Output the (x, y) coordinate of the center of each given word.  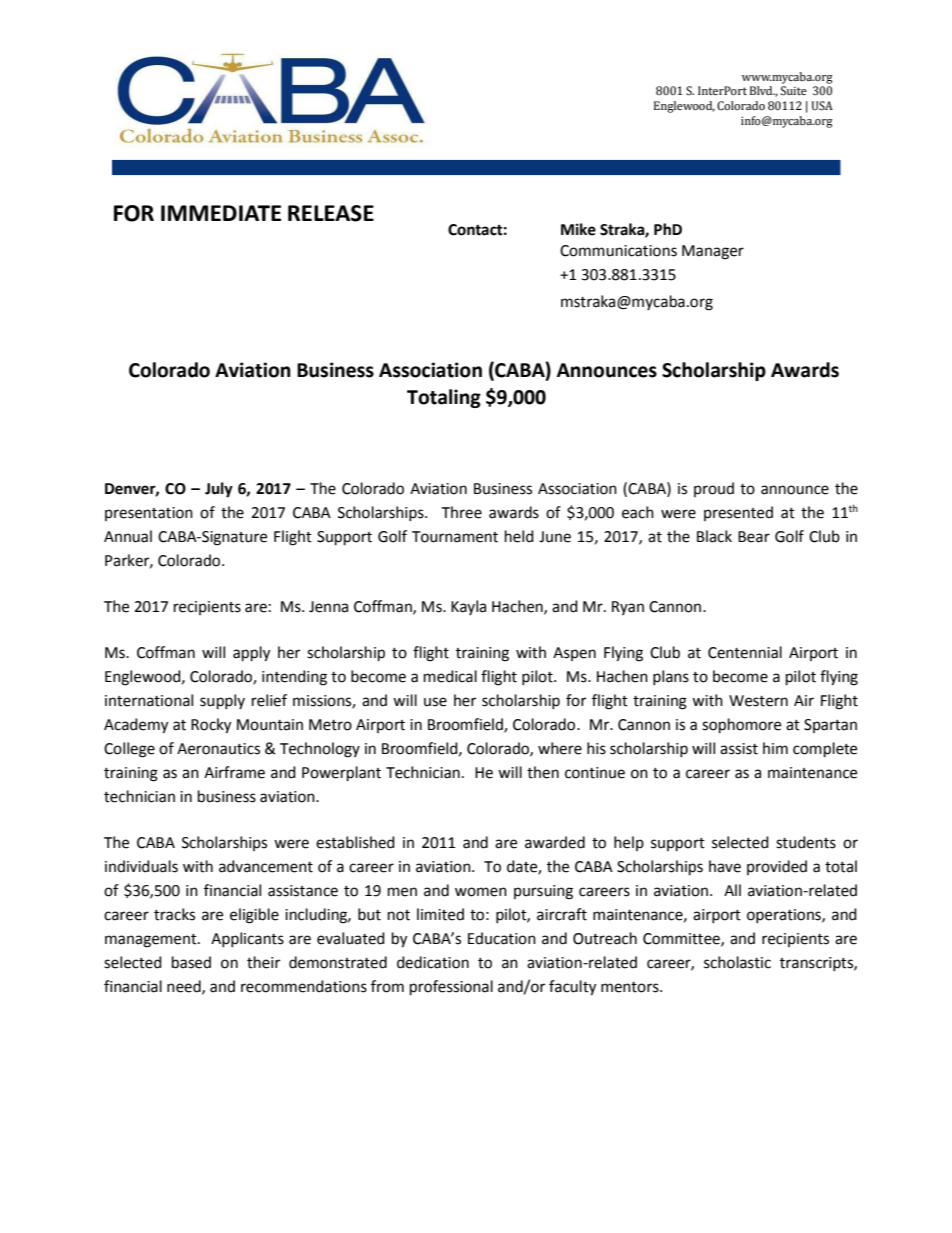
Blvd (762, 90)
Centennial (745, 652)
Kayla (468, 607)
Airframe (234, 772)
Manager (713, 252)
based (191, 962)
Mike (578, 229)
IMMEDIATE (221, 213)
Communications (618, 251)
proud (714, 489)
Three (461, 512)
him (775, 748)
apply (251, 654)
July (219, 490)
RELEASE (331, 213)
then (543, 772)
